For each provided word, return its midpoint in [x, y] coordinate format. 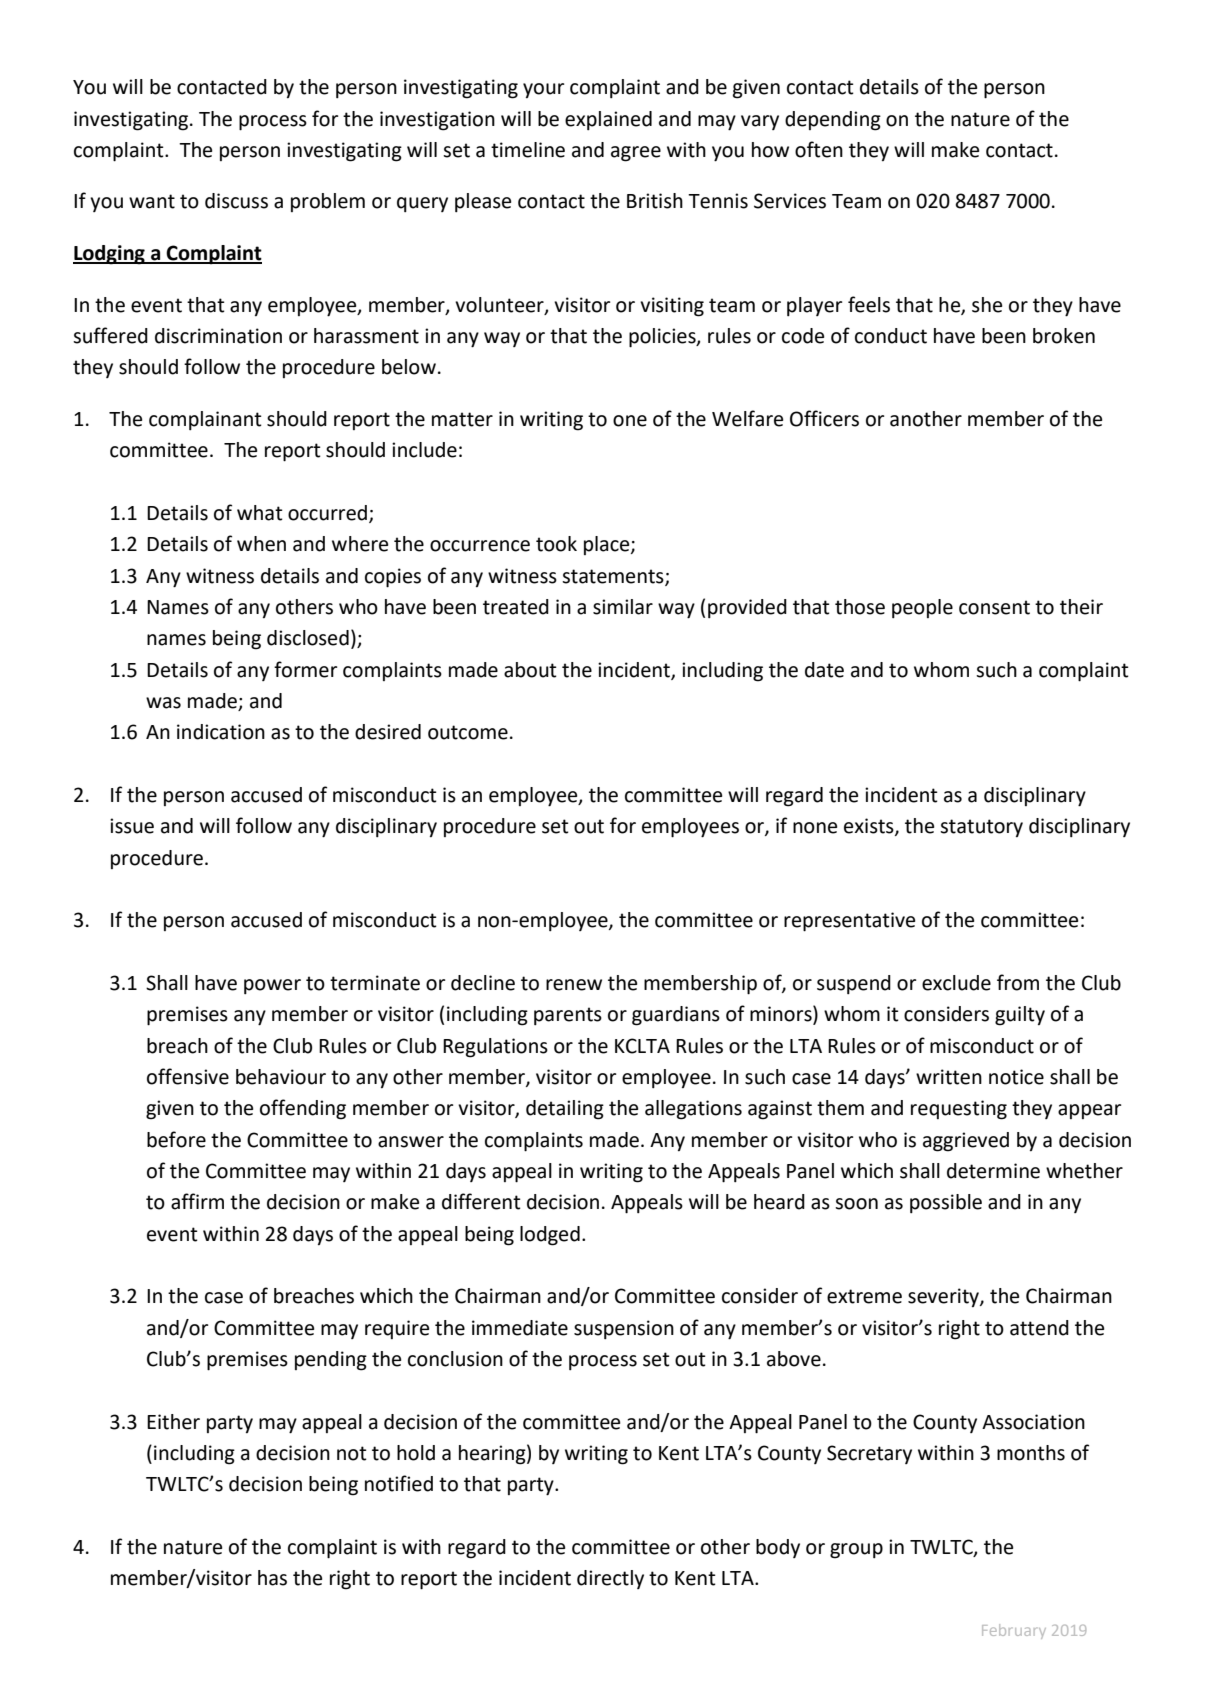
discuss [236, 201]
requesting [959, 1110]
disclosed [308, 638]
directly [610, 1579]
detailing [565, 1110]
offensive [188, 1076]
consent [994, 607]
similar [623, 607]
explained [608, 120]
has [272, 1578]
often [819, 149]
